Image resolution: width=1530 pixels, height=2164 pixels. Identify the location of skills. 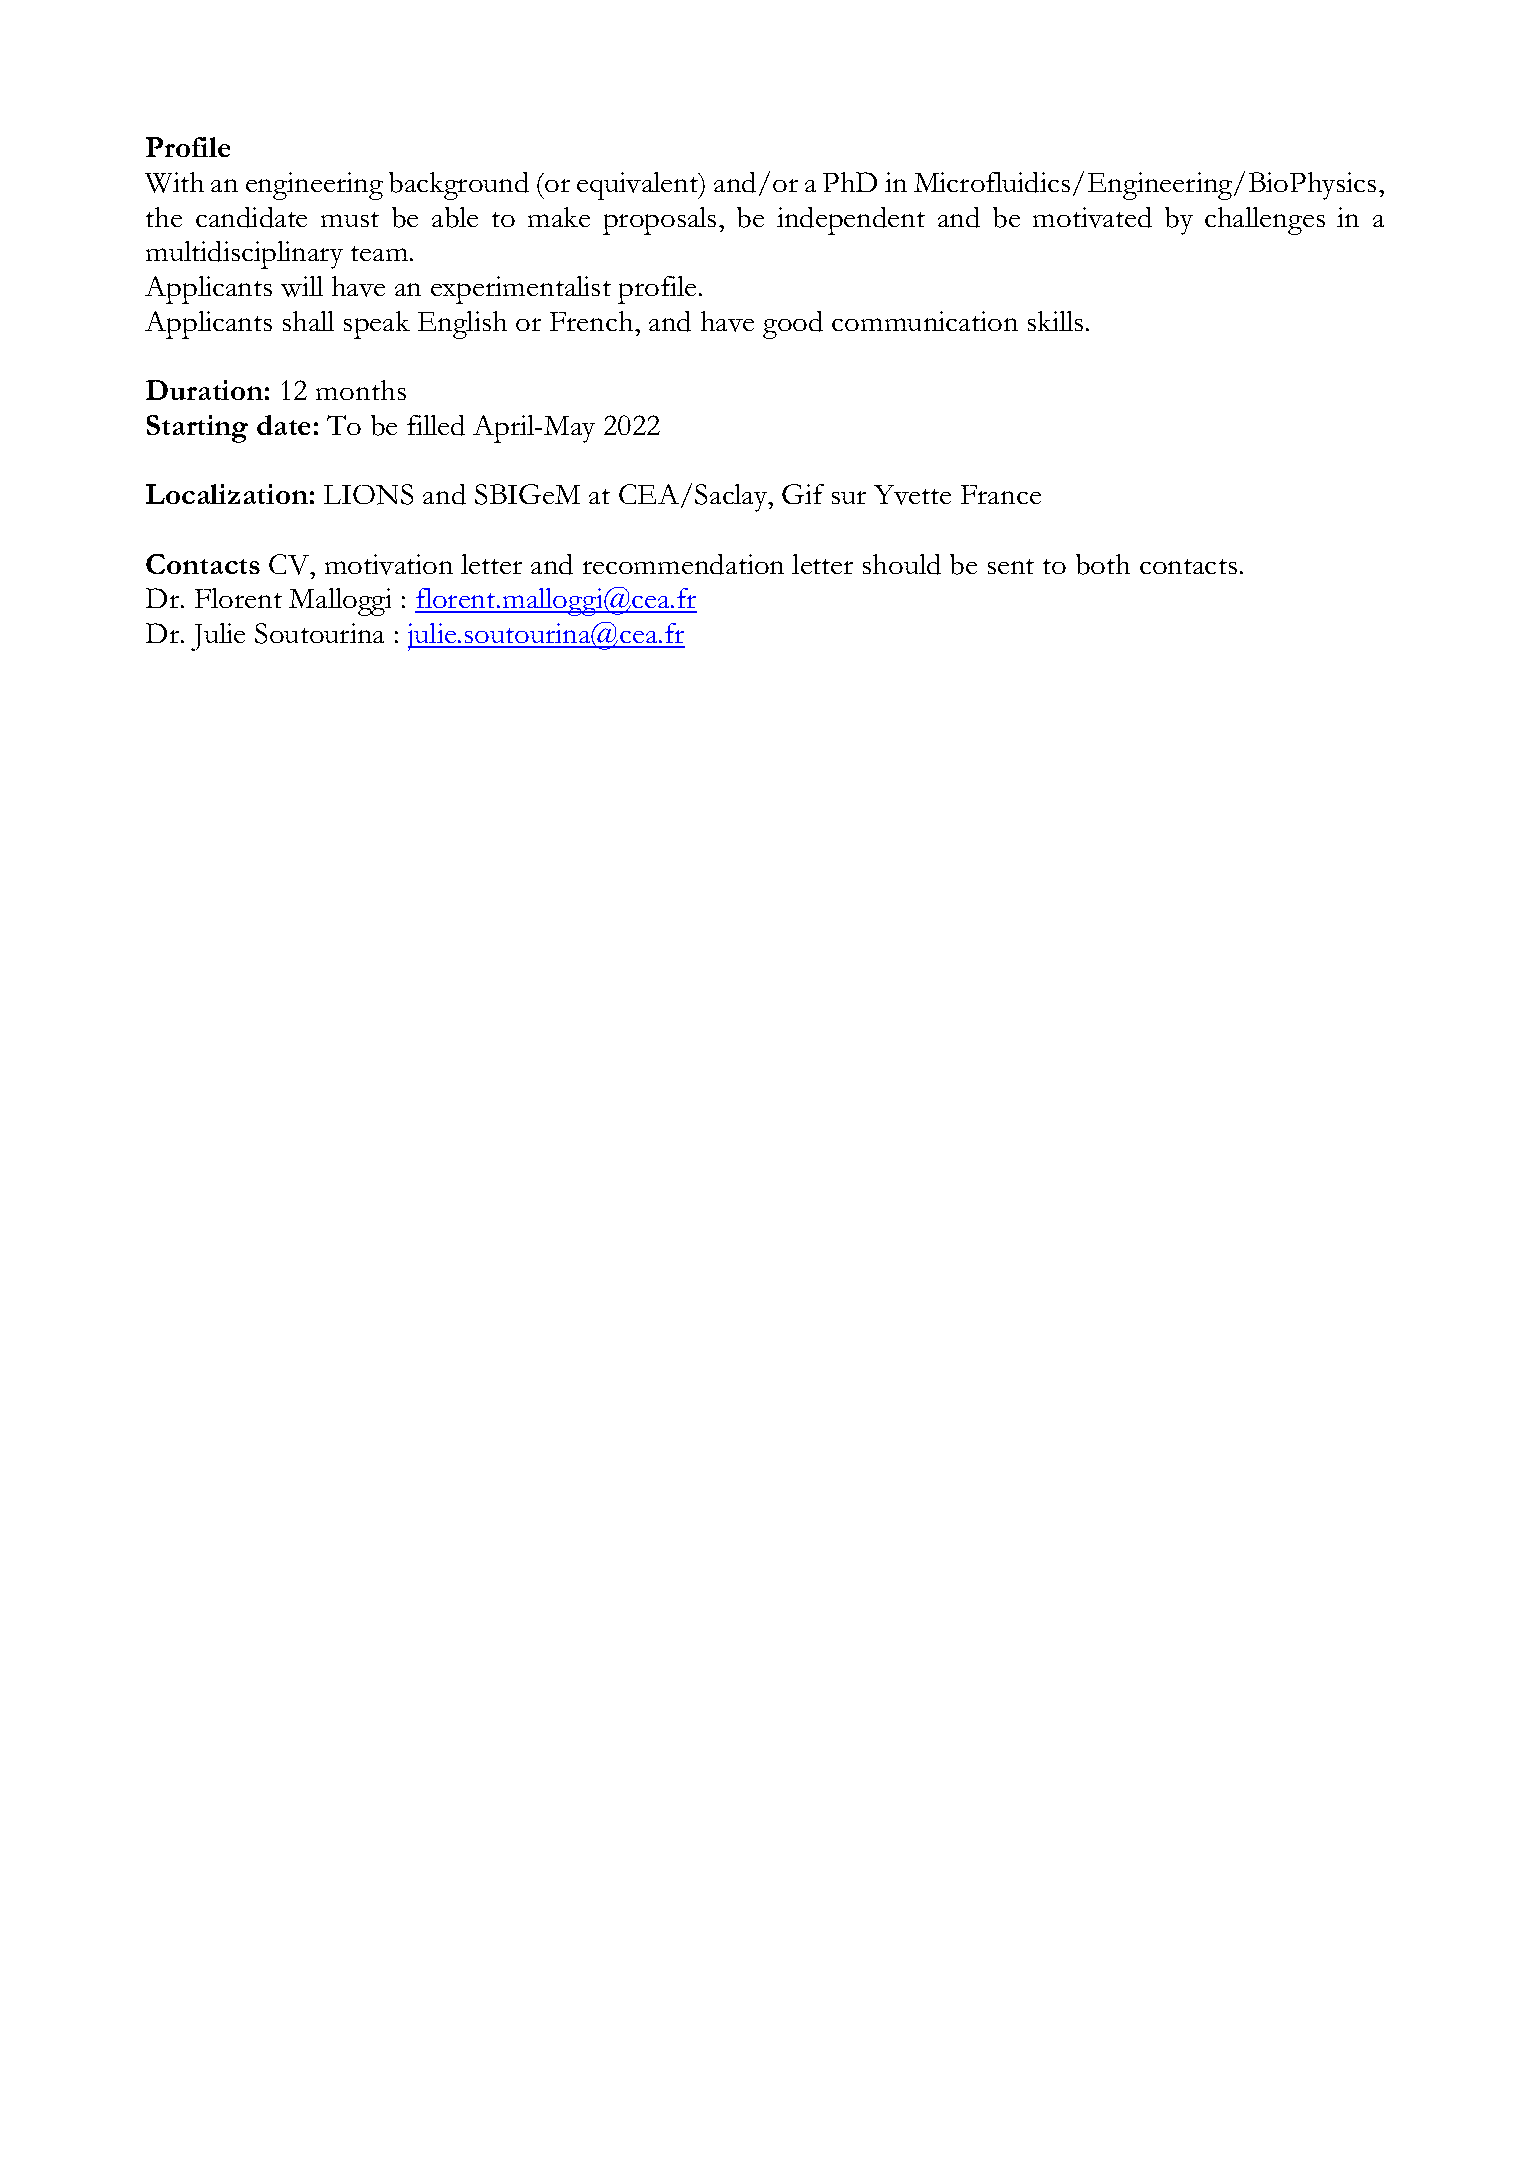
(1055, 321).
